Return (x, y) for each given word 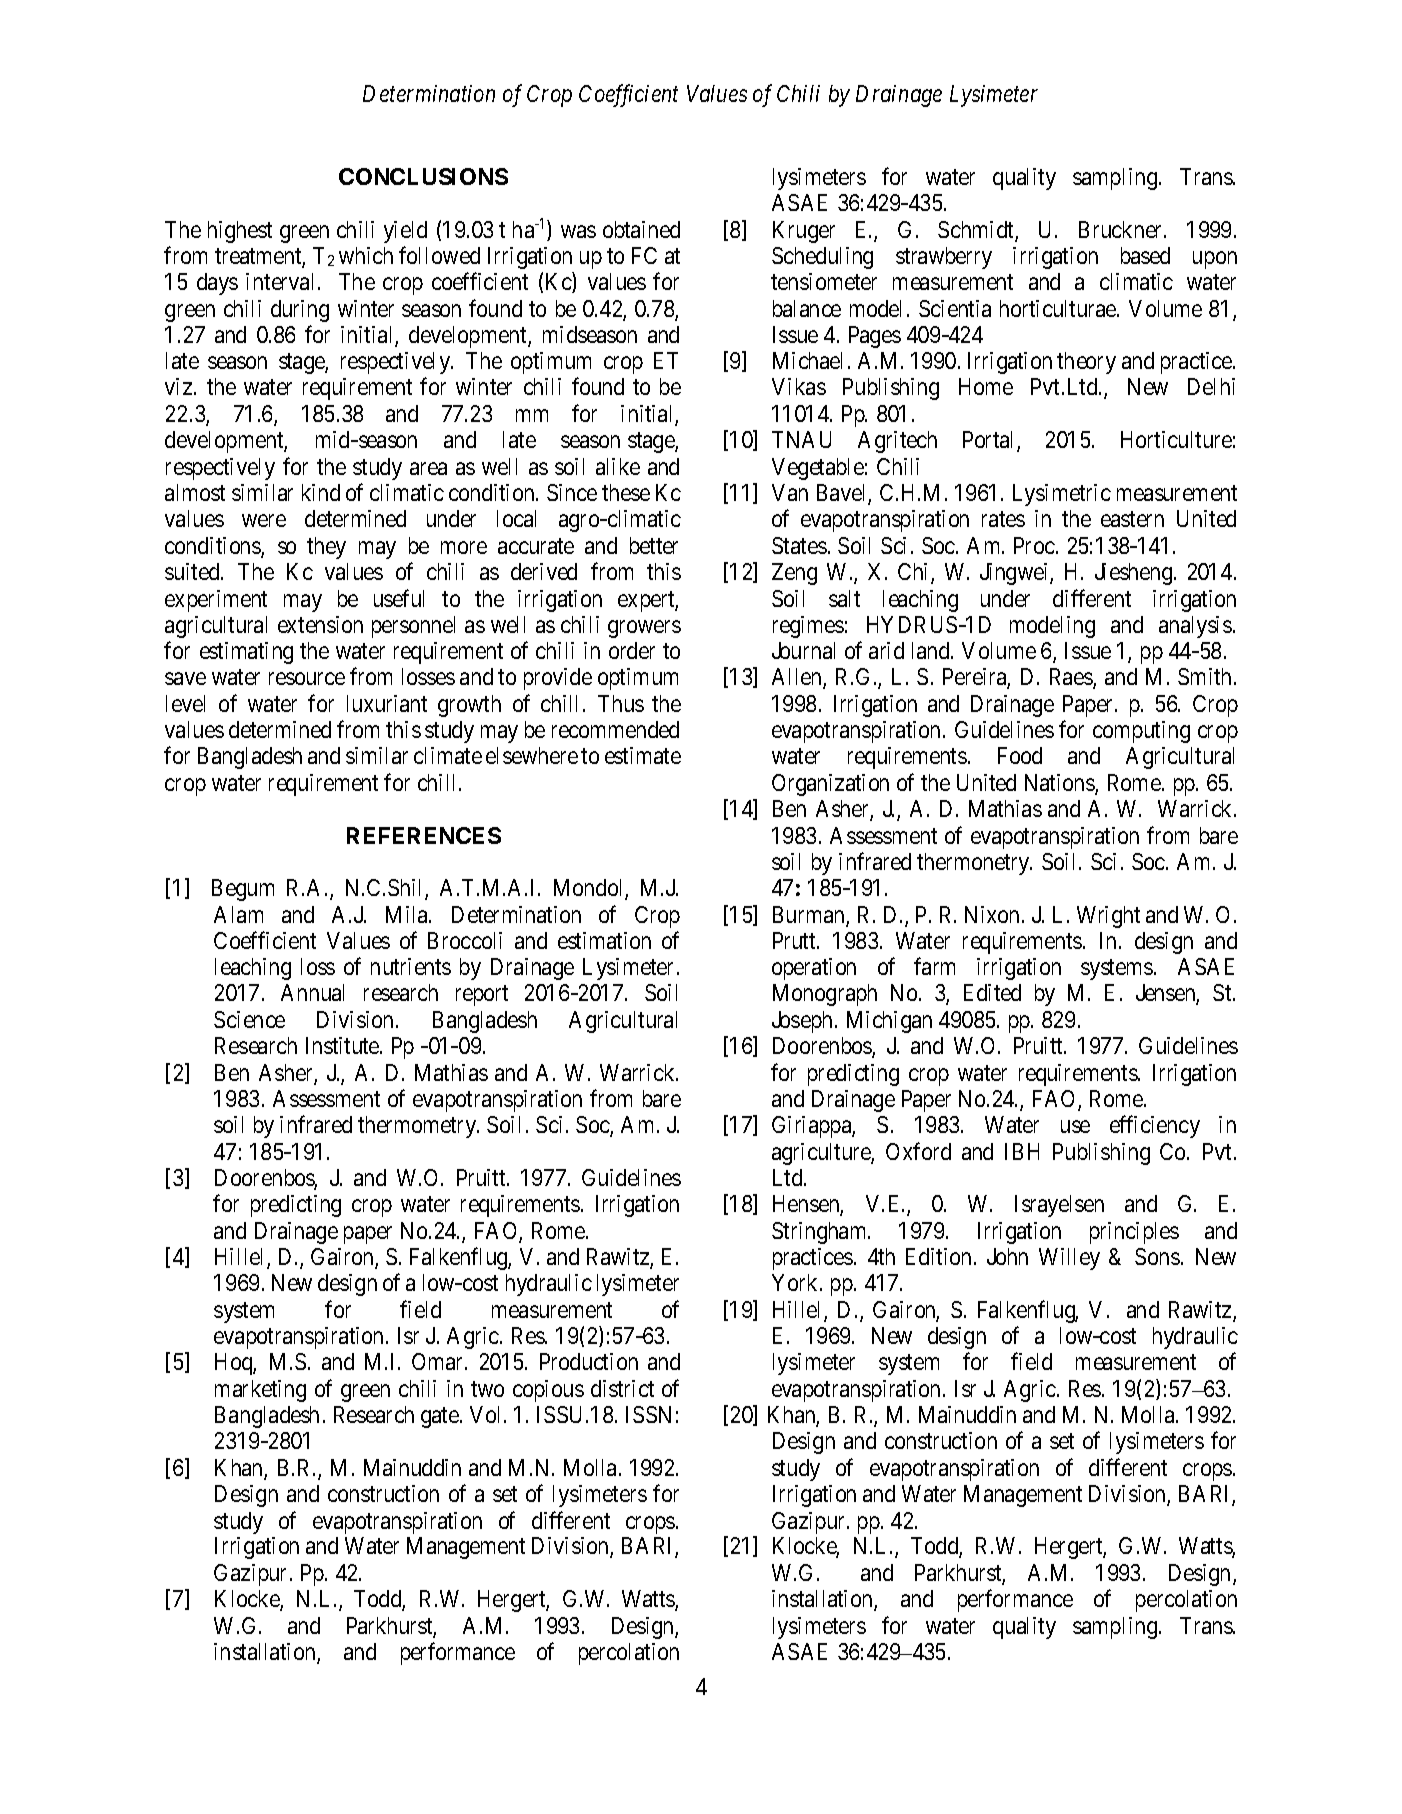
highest (240, 232)
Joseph (802, 1022)
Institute (343, 1045)
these (626, 492)
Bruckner (1122, 229)
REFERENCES (424, 835)
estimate (643, 755)
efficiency (1155, 1127)
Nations (1060, 784)
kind (321, 492)
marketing (260, 1391)
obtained (641, 229)
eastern (1132, 519)
